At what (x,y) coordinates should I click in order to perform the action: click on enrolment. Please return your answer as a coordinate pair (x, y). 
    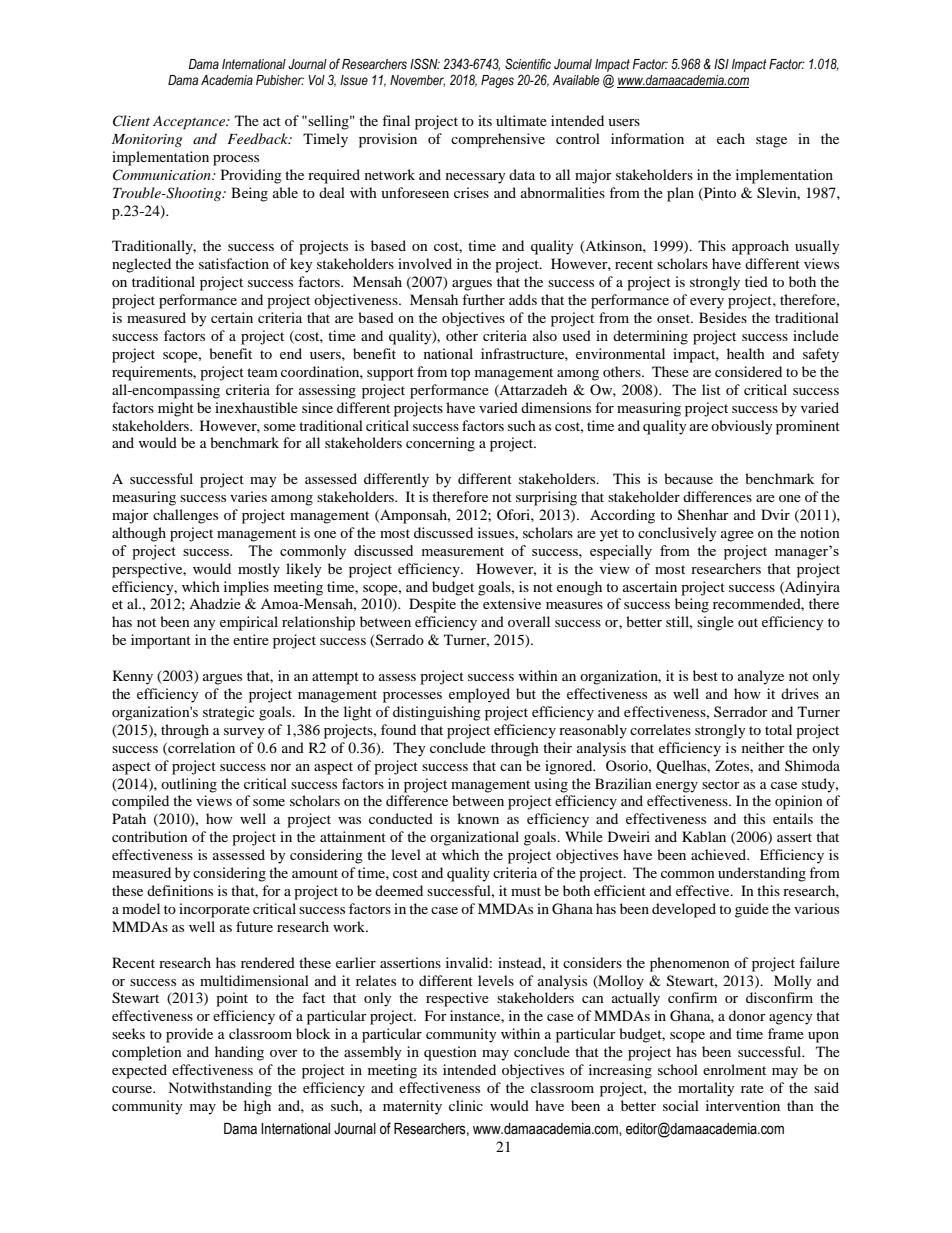
    Looking at the image, I should click on (734, 1069).
